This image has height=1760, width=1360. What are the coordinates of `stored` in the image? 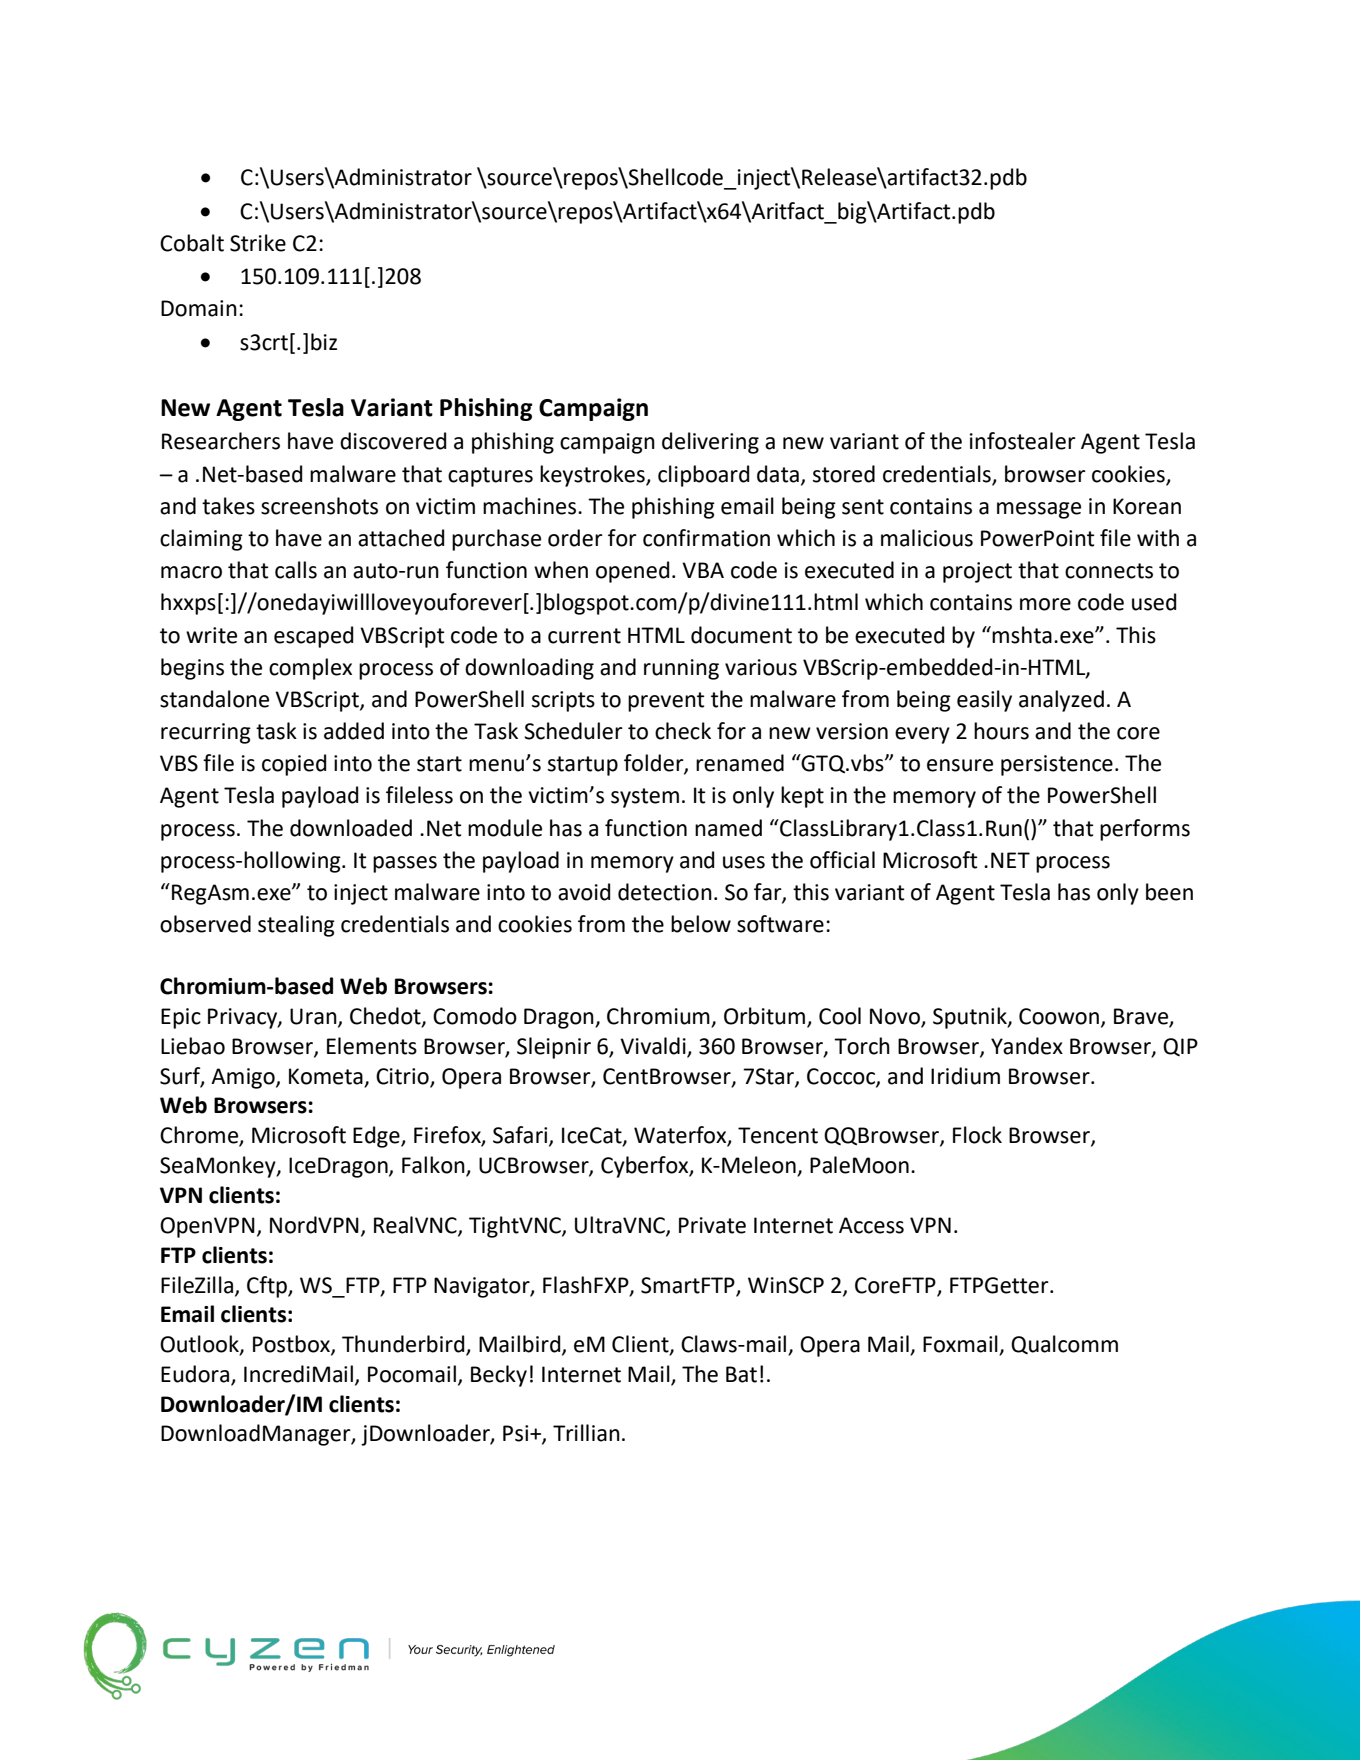 It's located at (844, 474).
